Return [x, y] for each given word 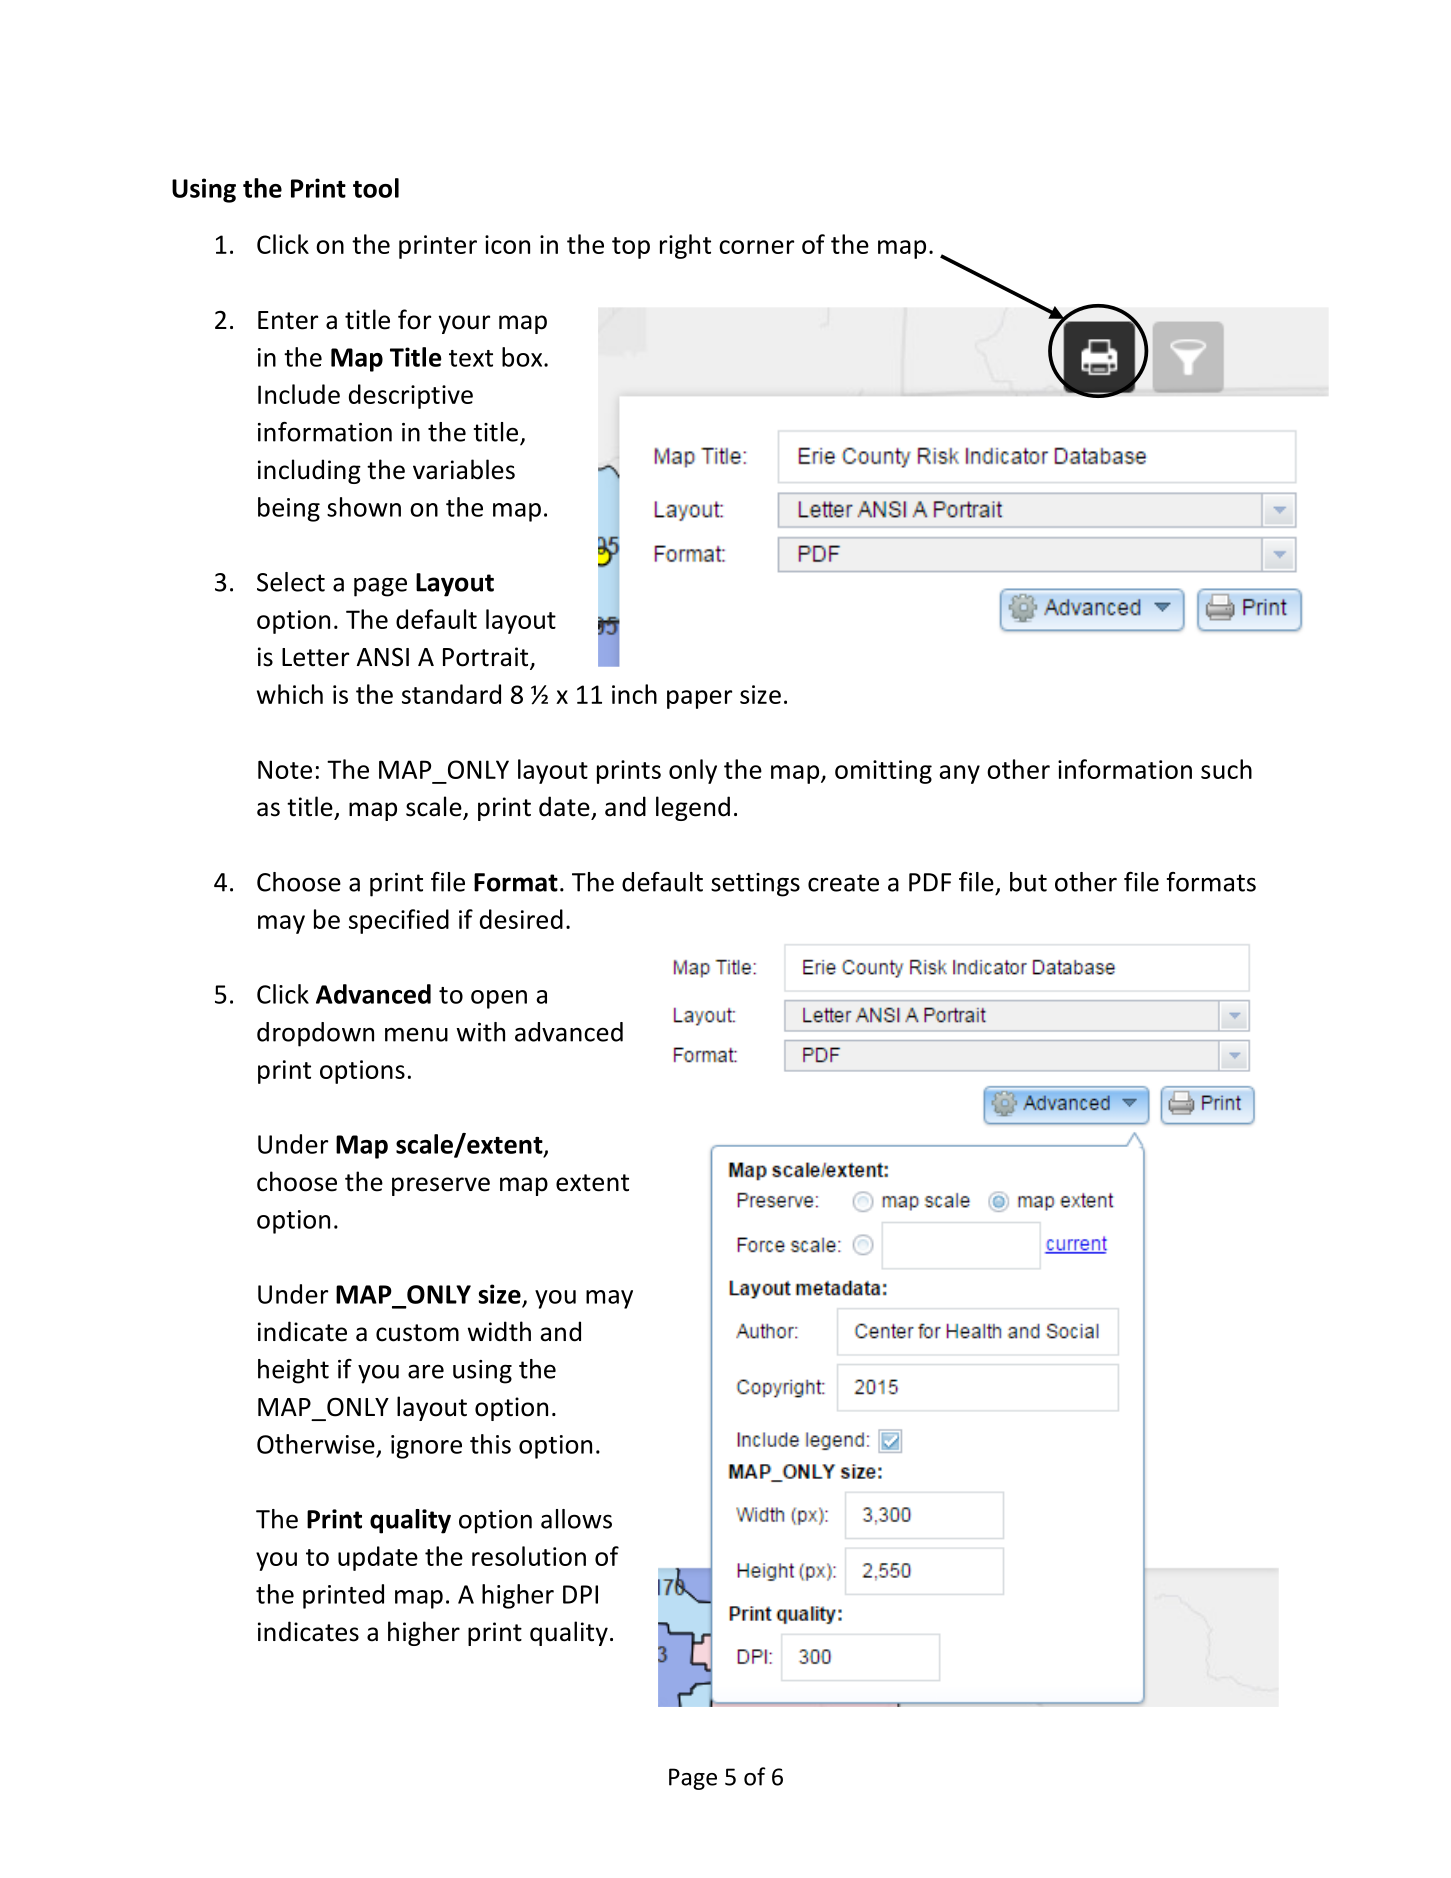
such [1226, 769]
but [1028, 882]
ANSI [383, 657]
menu [416, 1035]
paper [699, 699]
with [480, 1032]
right [685, 246]
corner [756, 247]
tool [376, 188]
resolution [529, 1556]
